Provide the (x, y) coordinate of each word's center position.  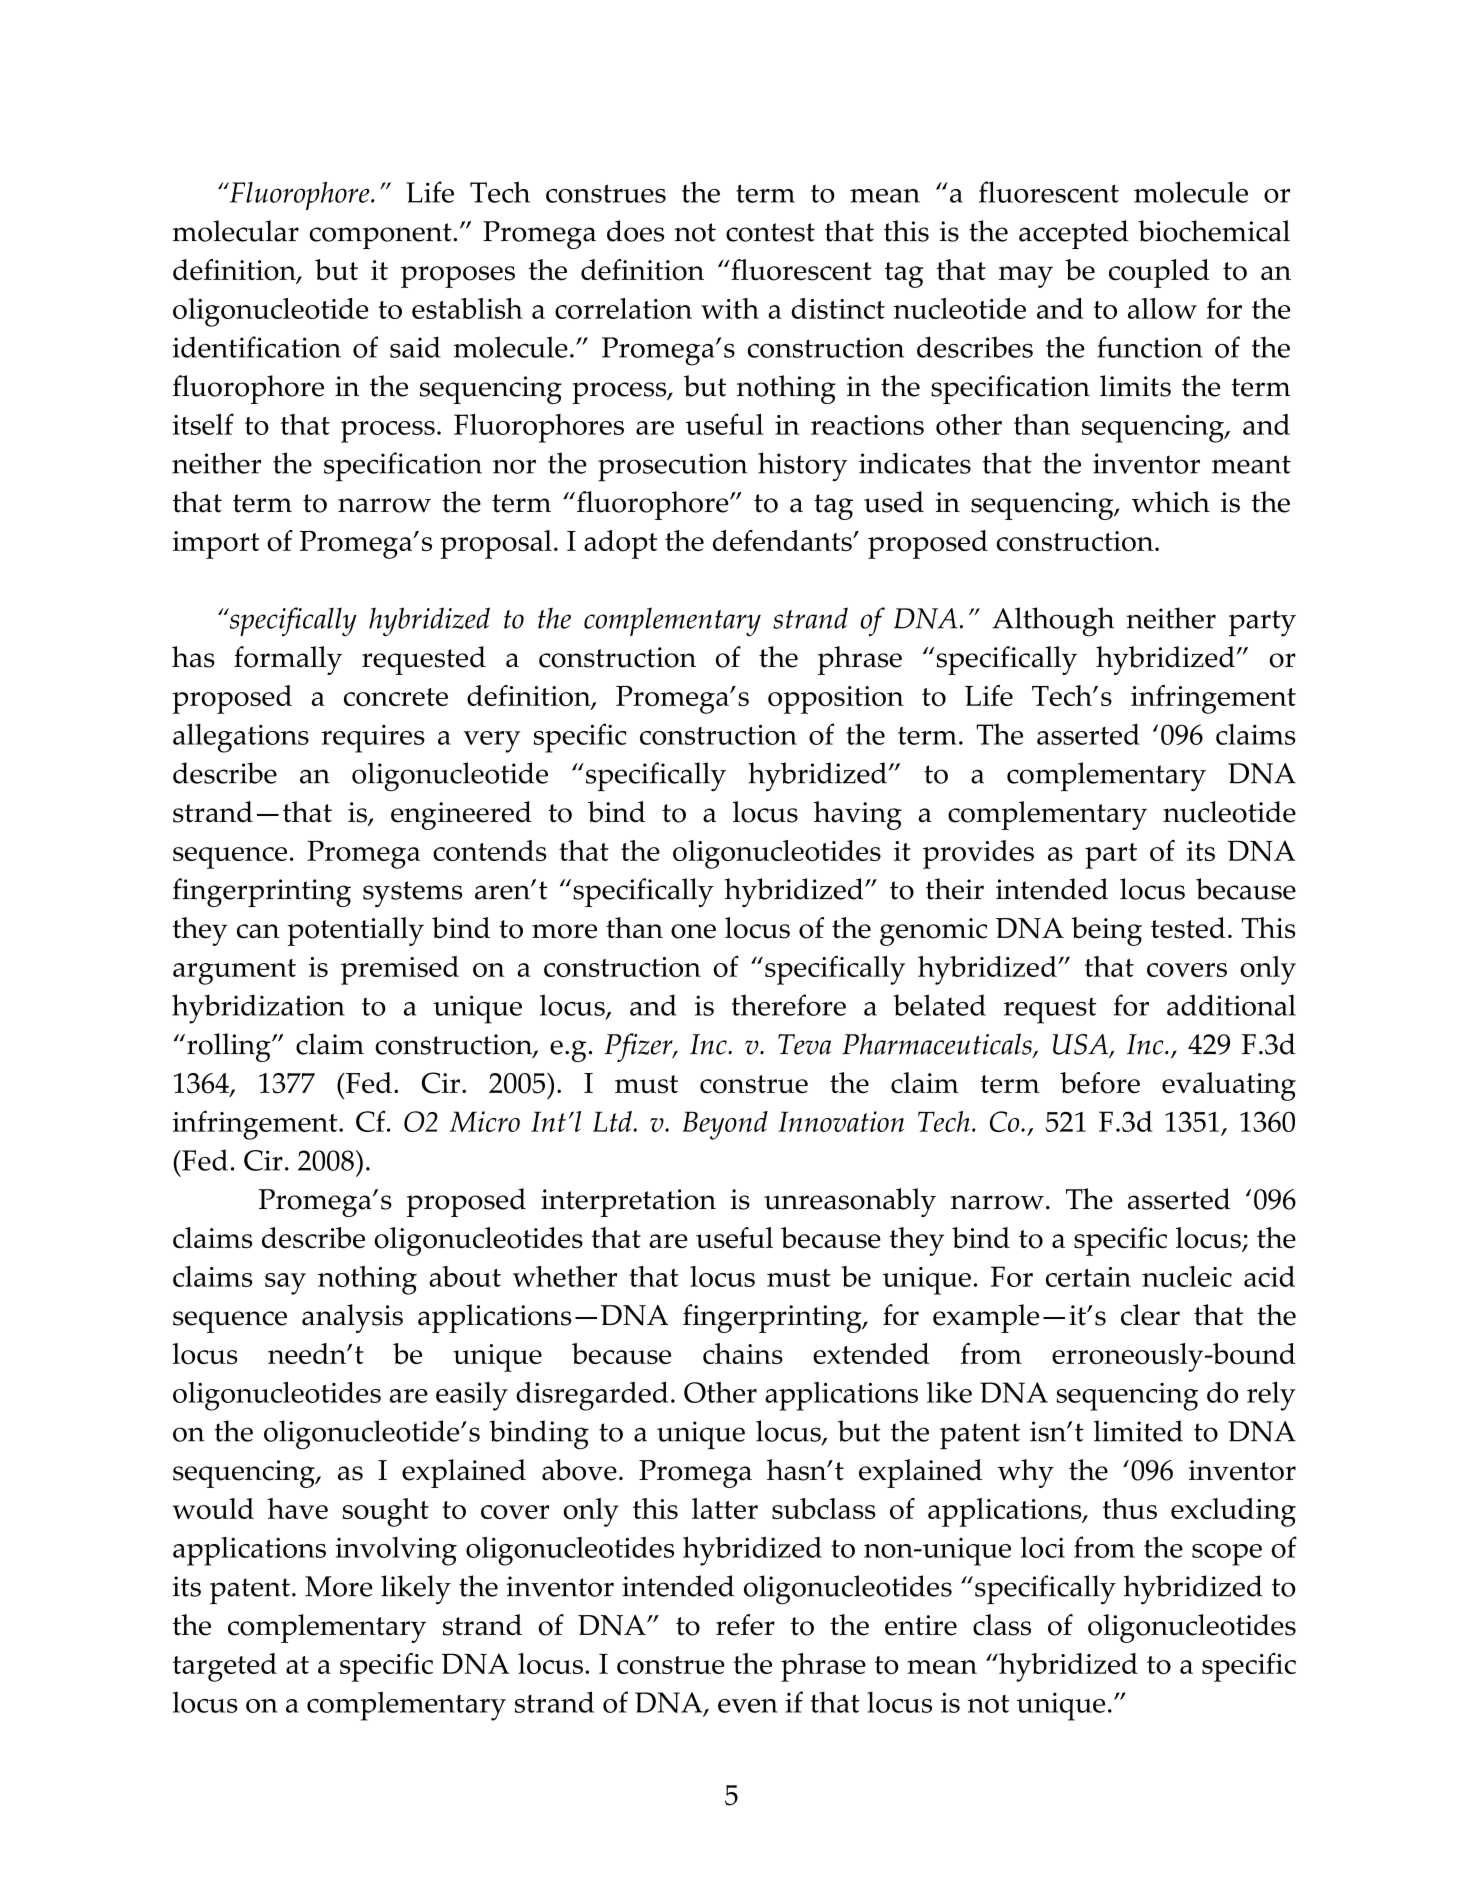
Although (1053, 622)
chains (743, 1353)
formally (288, 660)
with (730, 308)
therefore (789, 1005)
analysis (352, 1318)
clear (1150, 1315)
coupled (1159, 273)
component (381, 236)
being (1106, 931)
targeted (225, 1667)
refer (745, 1625)
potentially (356, 931)
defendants (783, 540)
